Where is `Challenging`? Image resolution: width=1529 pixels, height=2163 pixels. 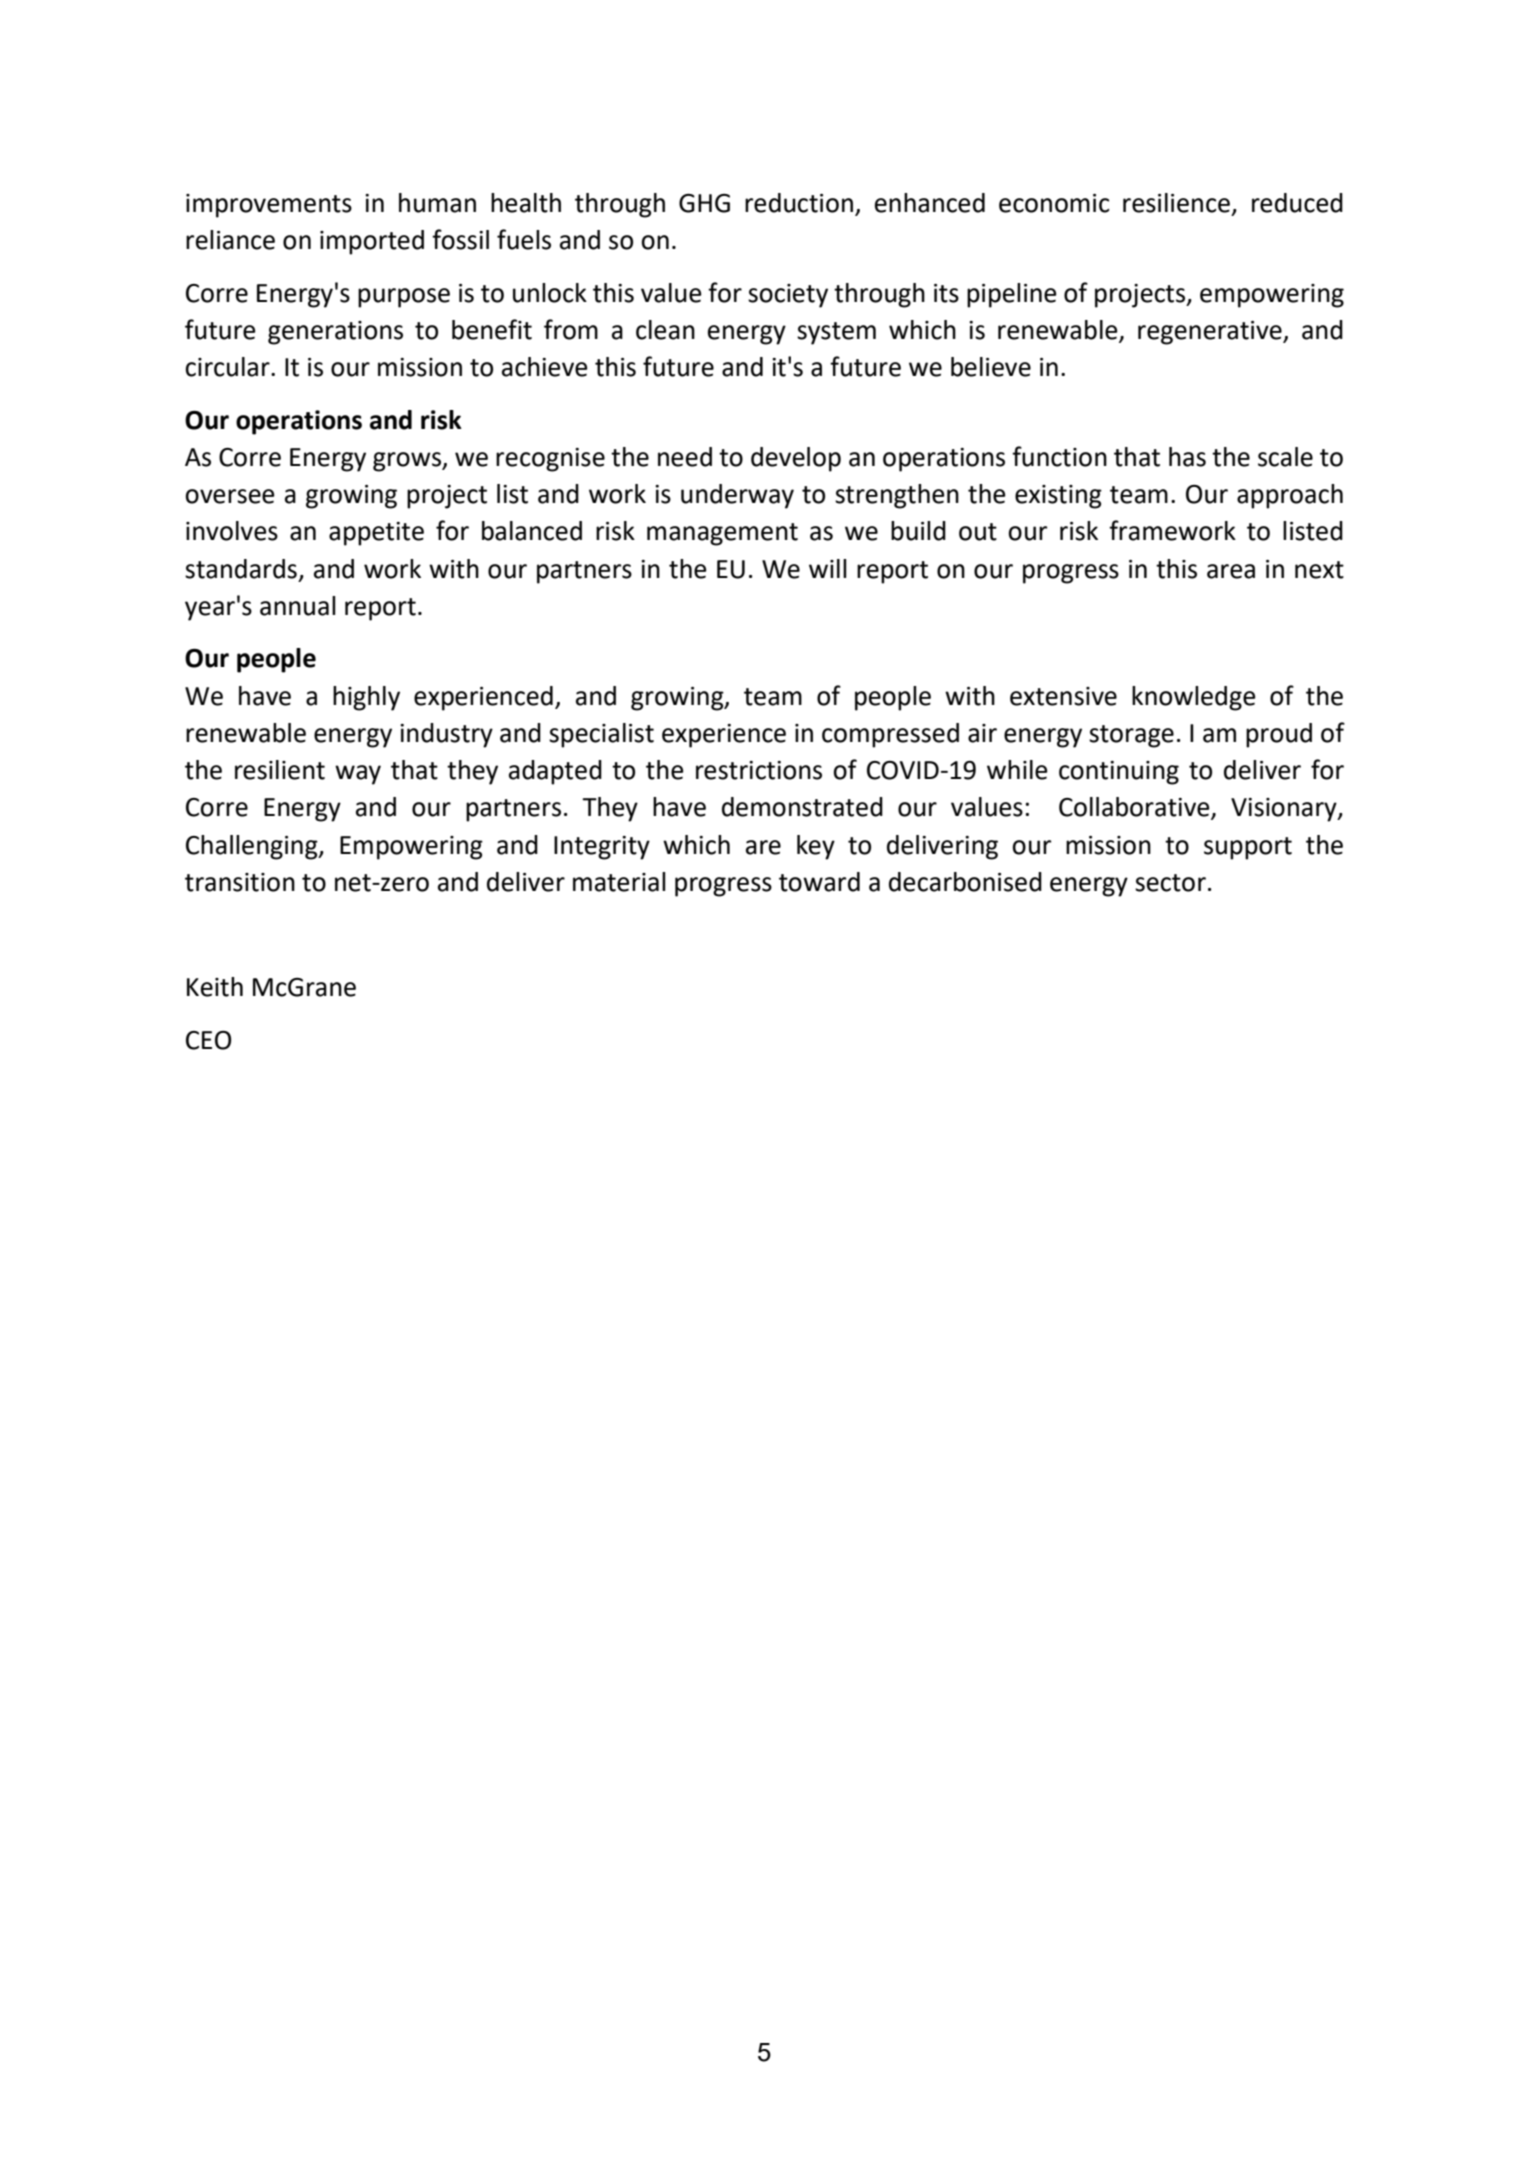 Challenging is located at coordinates (253, 847).
